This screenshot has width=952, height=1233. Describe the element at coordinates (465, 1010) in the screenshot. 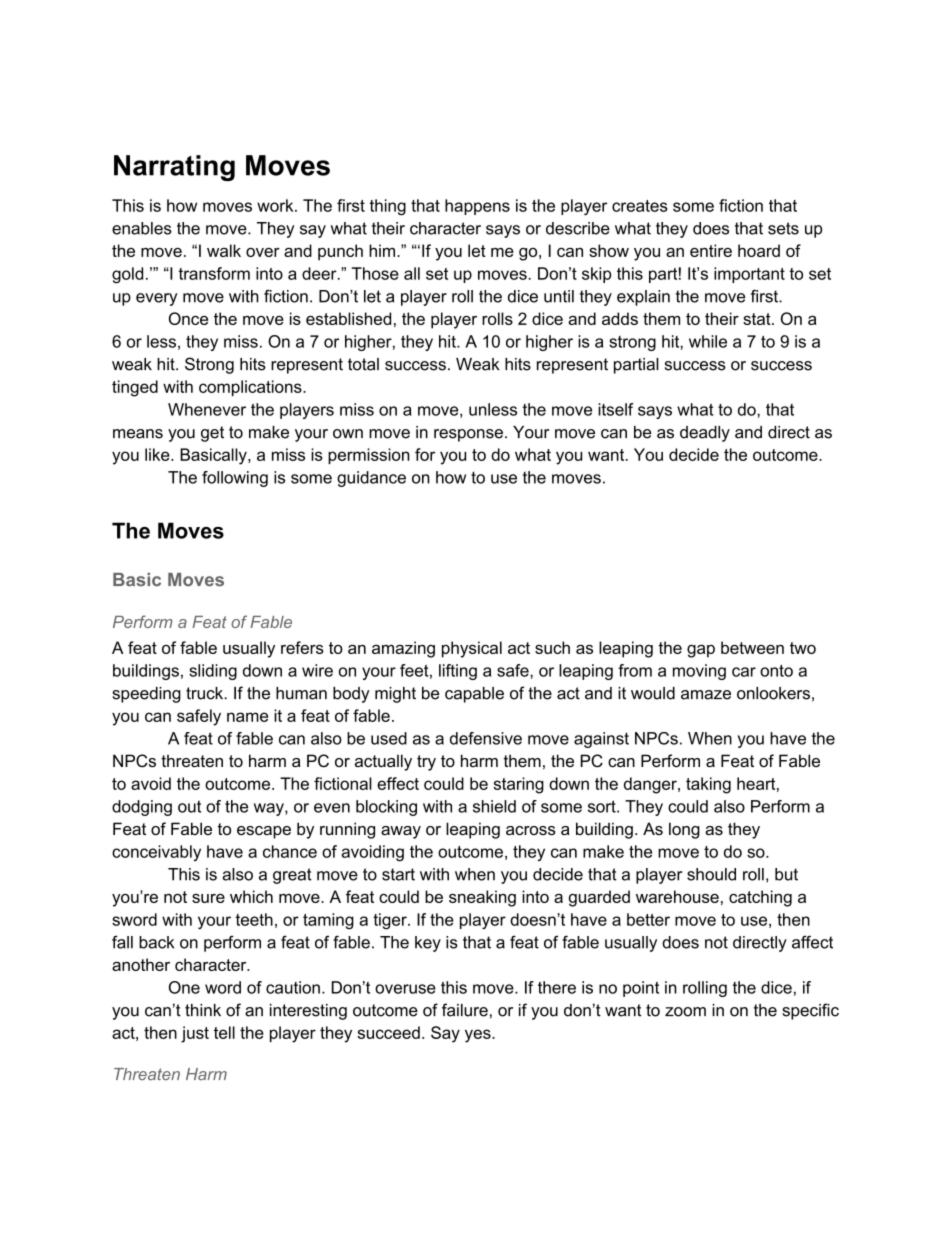

I see `failure` at that location.
